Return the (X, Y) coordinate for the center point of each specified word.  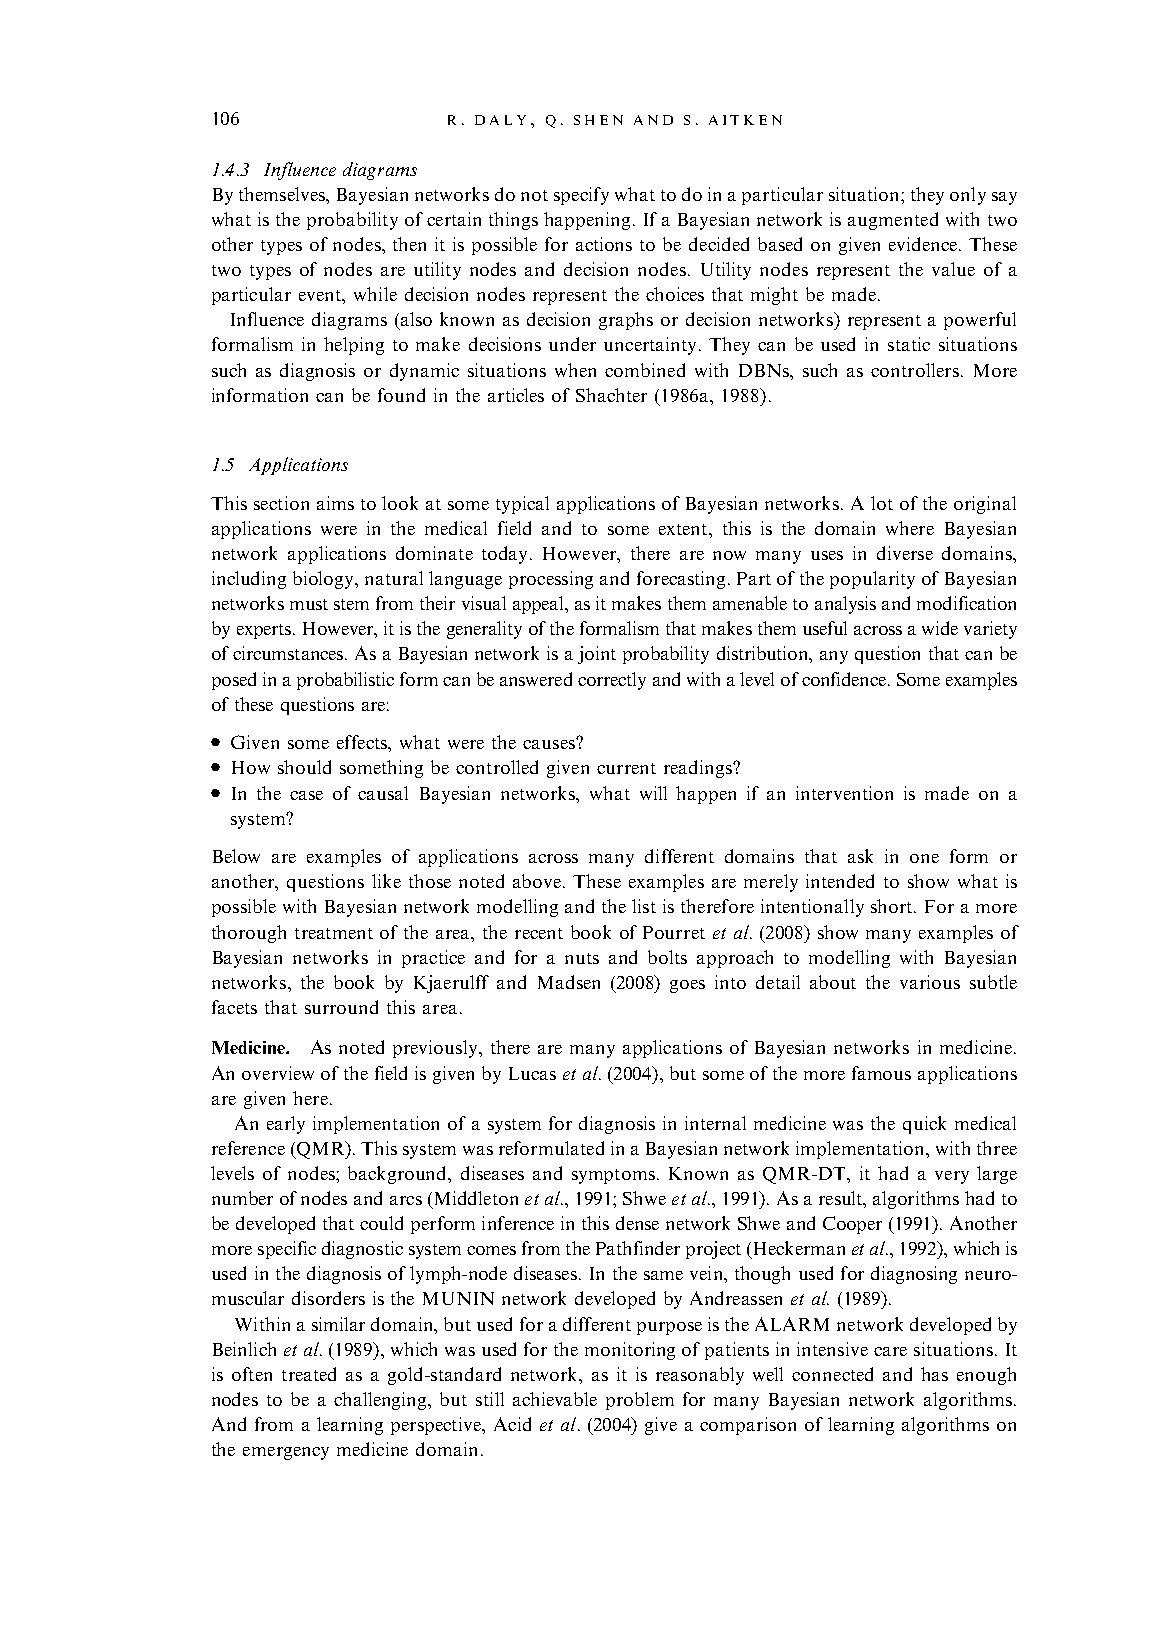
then (409, 244)
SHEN (598, 120)
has (934, 1374)
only (968, 196)
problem (640, 1401)
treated (309, 1374)
